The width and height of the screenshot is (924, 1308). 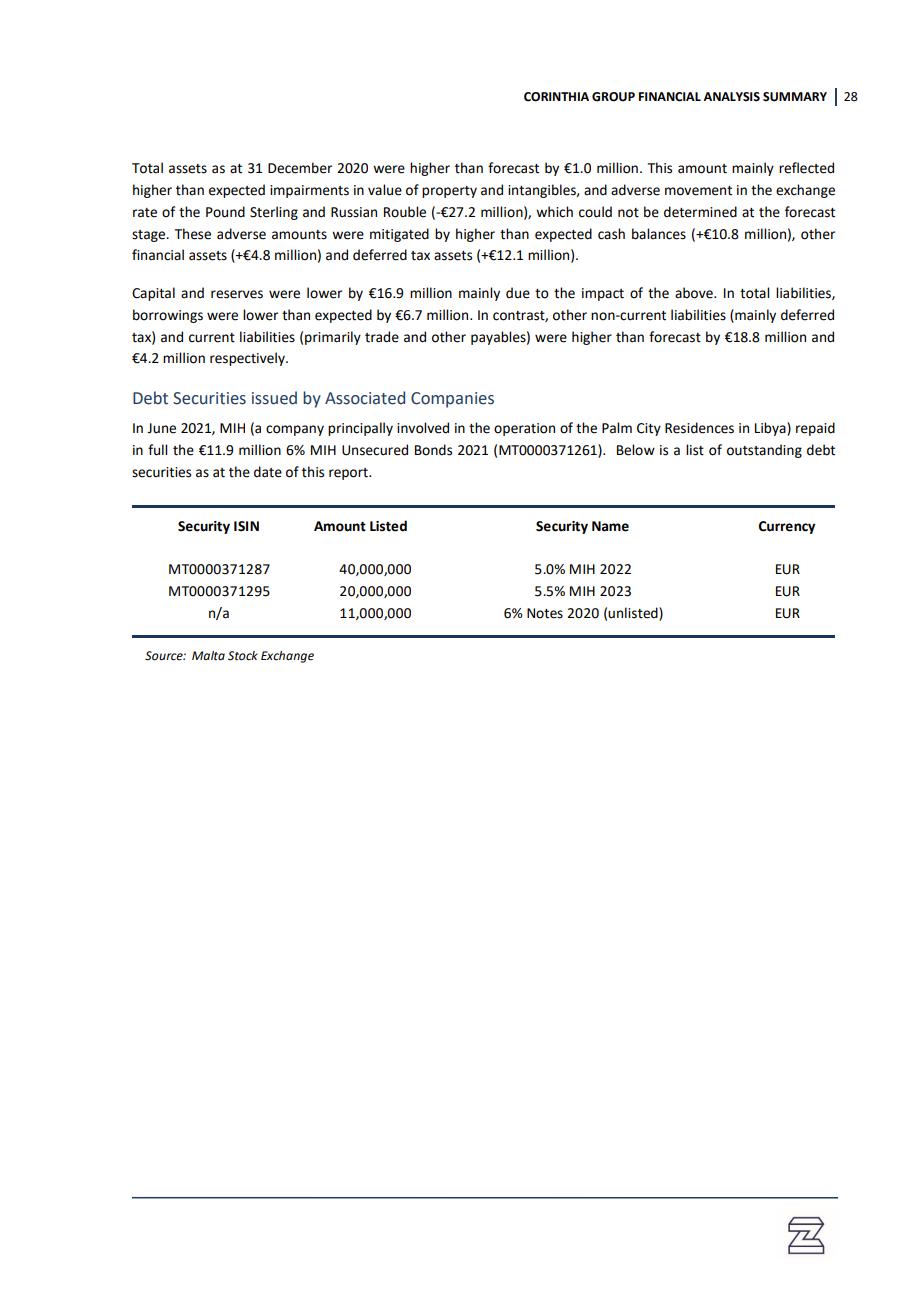 What do you see at coordinates (545, 613) in the screenshot?
I see `Notes` at bounding box center [545, 613].
